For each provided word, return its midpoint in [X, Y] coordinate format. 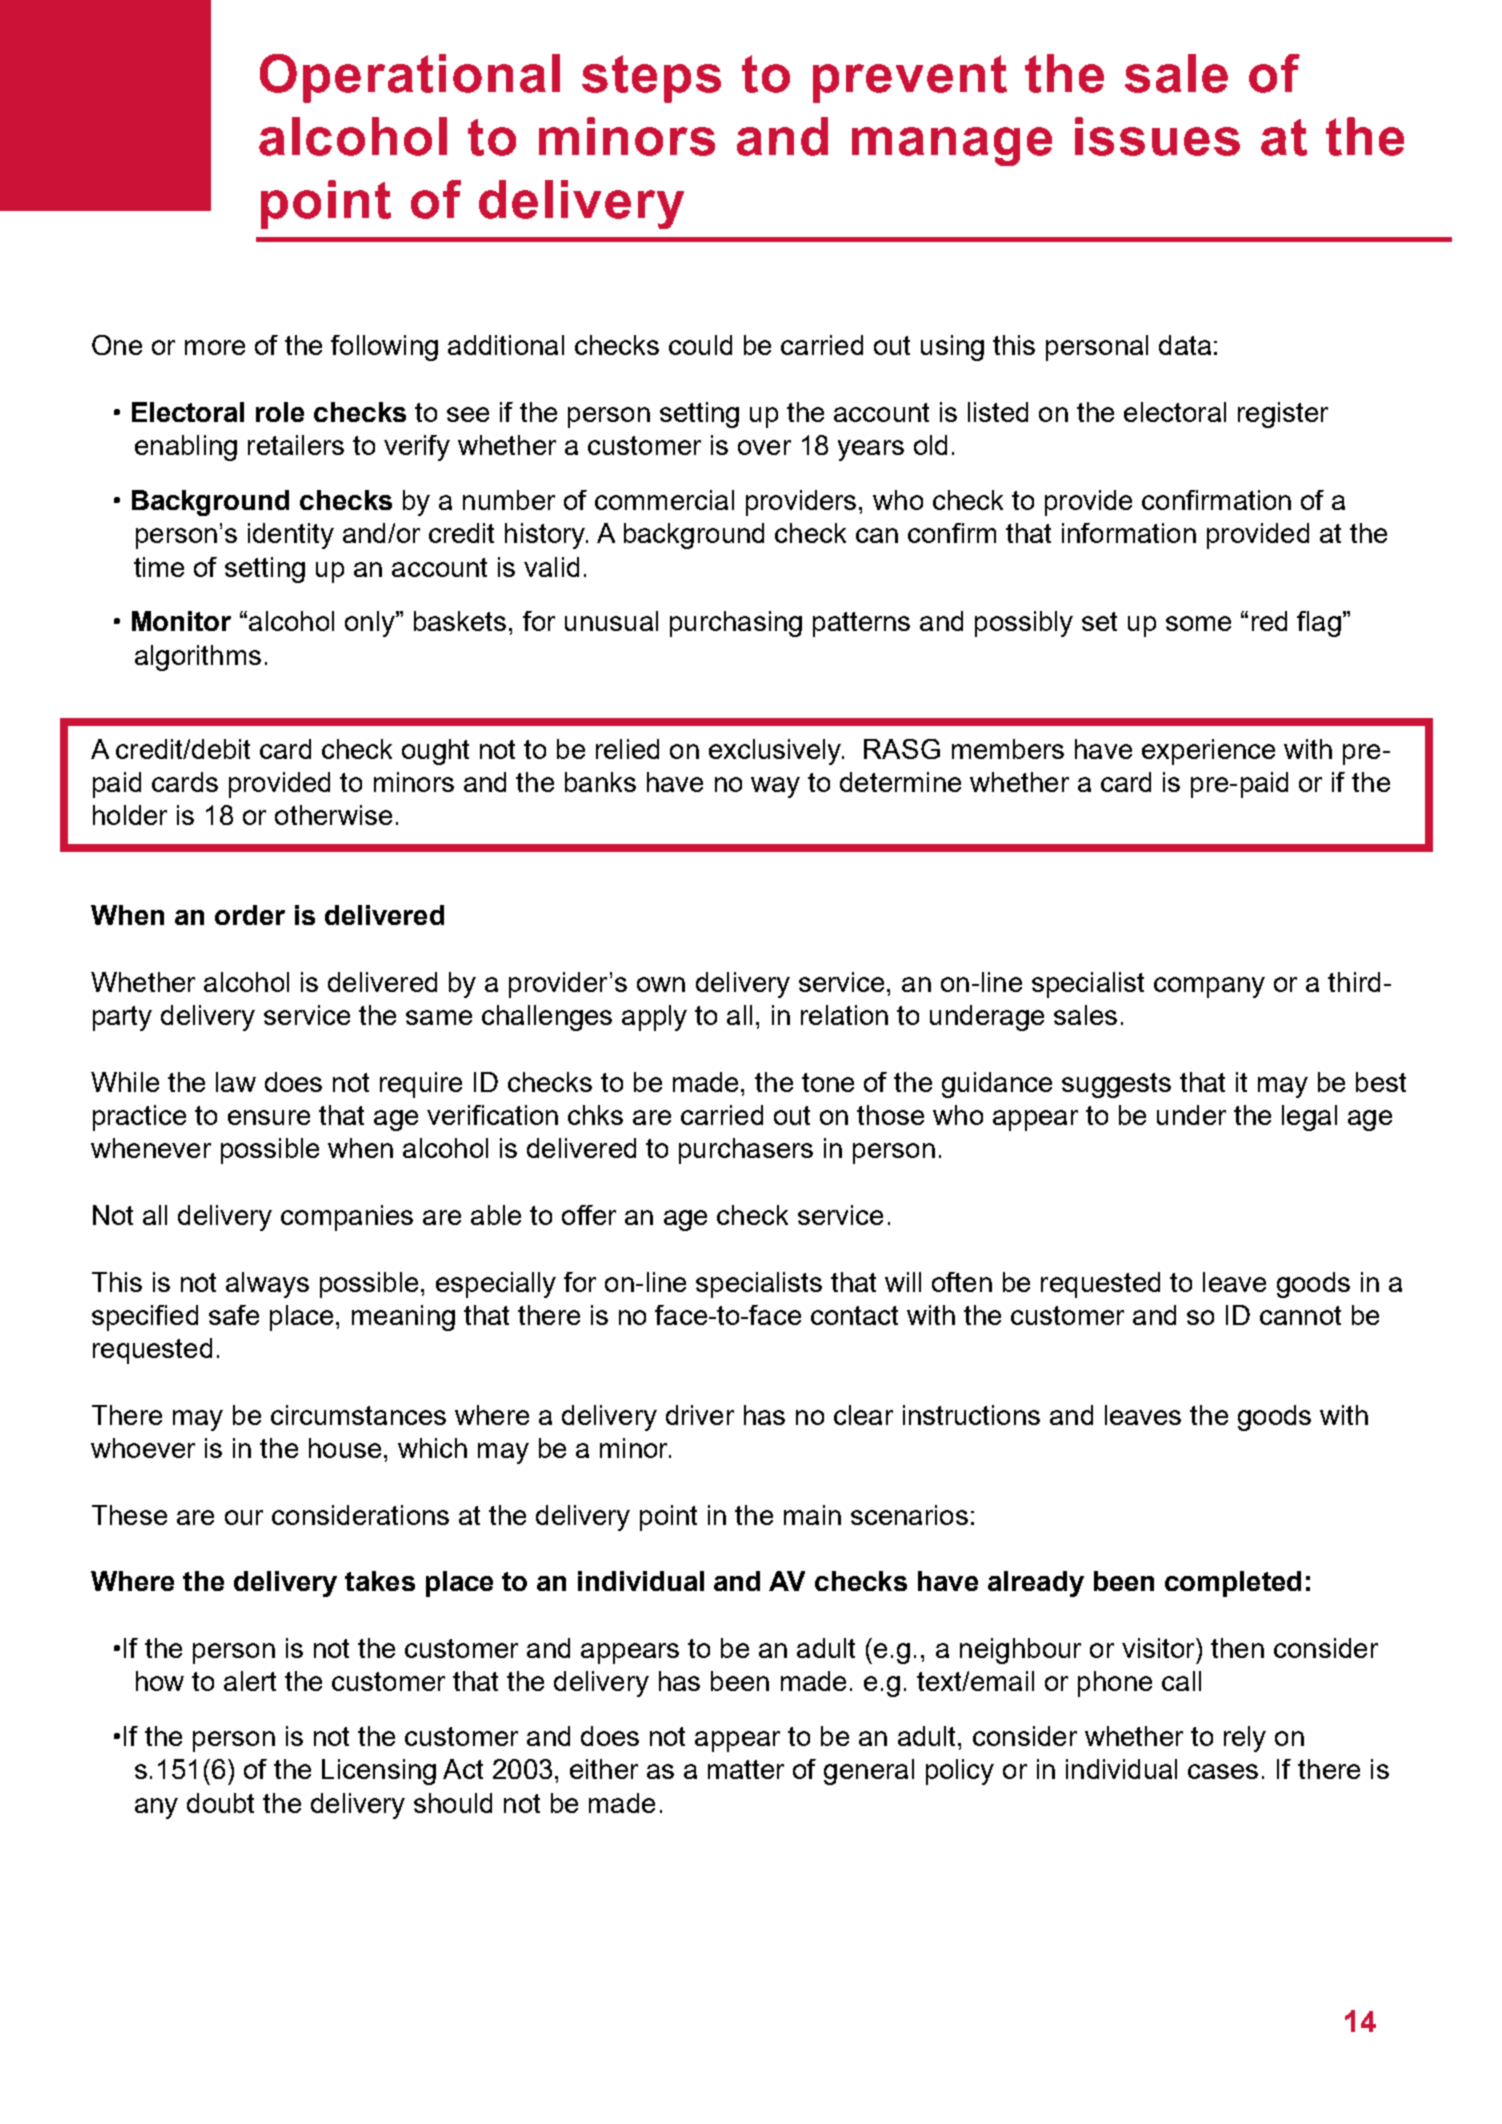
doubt [220, 1803]
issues [1157, 136]
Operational [410, 78]
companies [347, 1218]
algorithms [198, 658]
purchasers [746, 1151]
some [1198, 623]
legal [1309, 1118]
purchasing [736, 624]
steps [651, 79]
